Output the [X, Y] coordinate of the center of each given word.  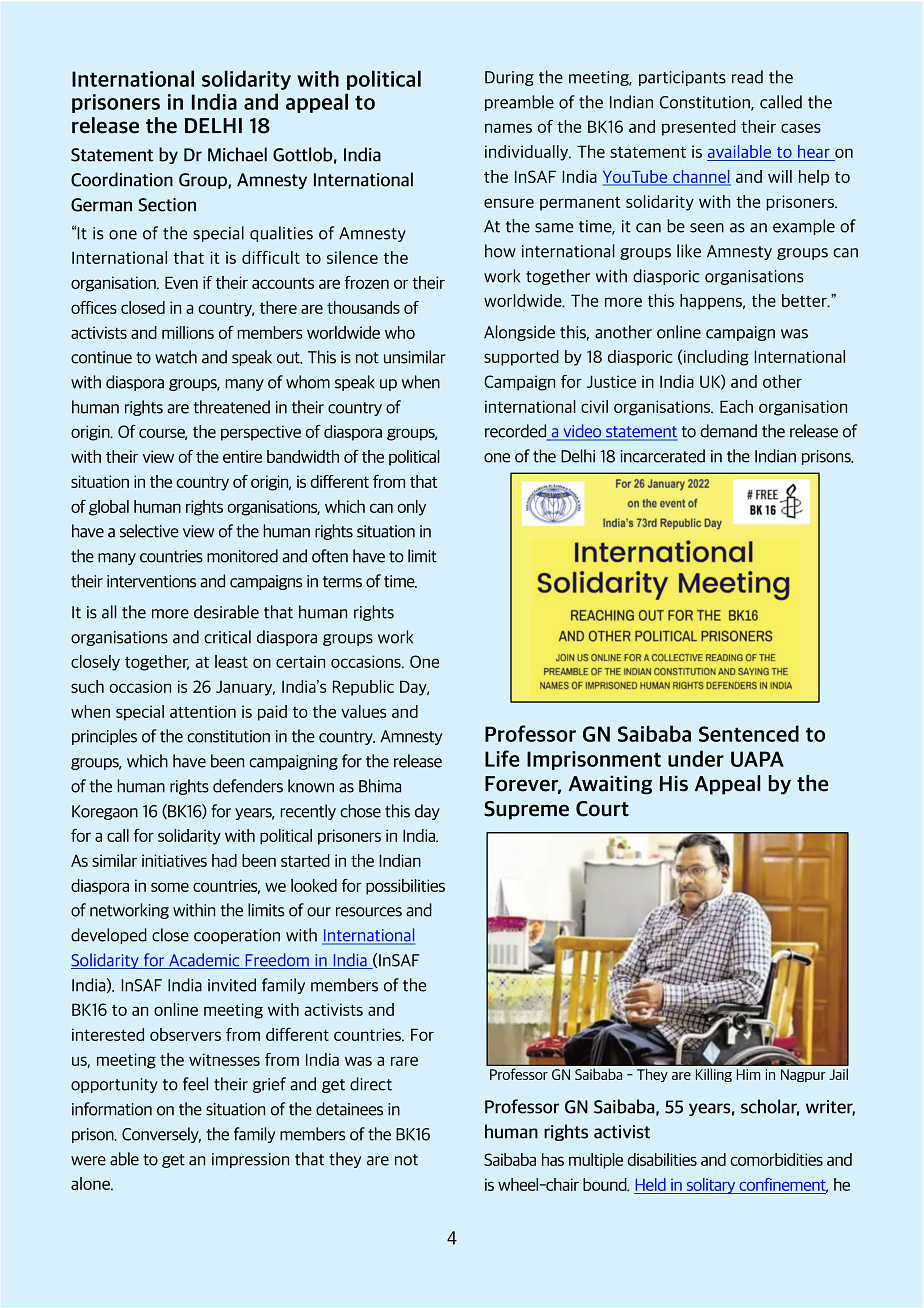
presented [699, 128]
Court [602, 809]
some [170, 887]
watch [176, 357]
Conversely [161, 1135]
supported [521, 358]
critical [227, 637]
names [508, 128]
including [716, 358]
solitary [711, 1186]
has [553, 1159]
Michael [237, 154]
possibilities [405, 887]
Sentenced [749, 733]
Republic [363, 688]
